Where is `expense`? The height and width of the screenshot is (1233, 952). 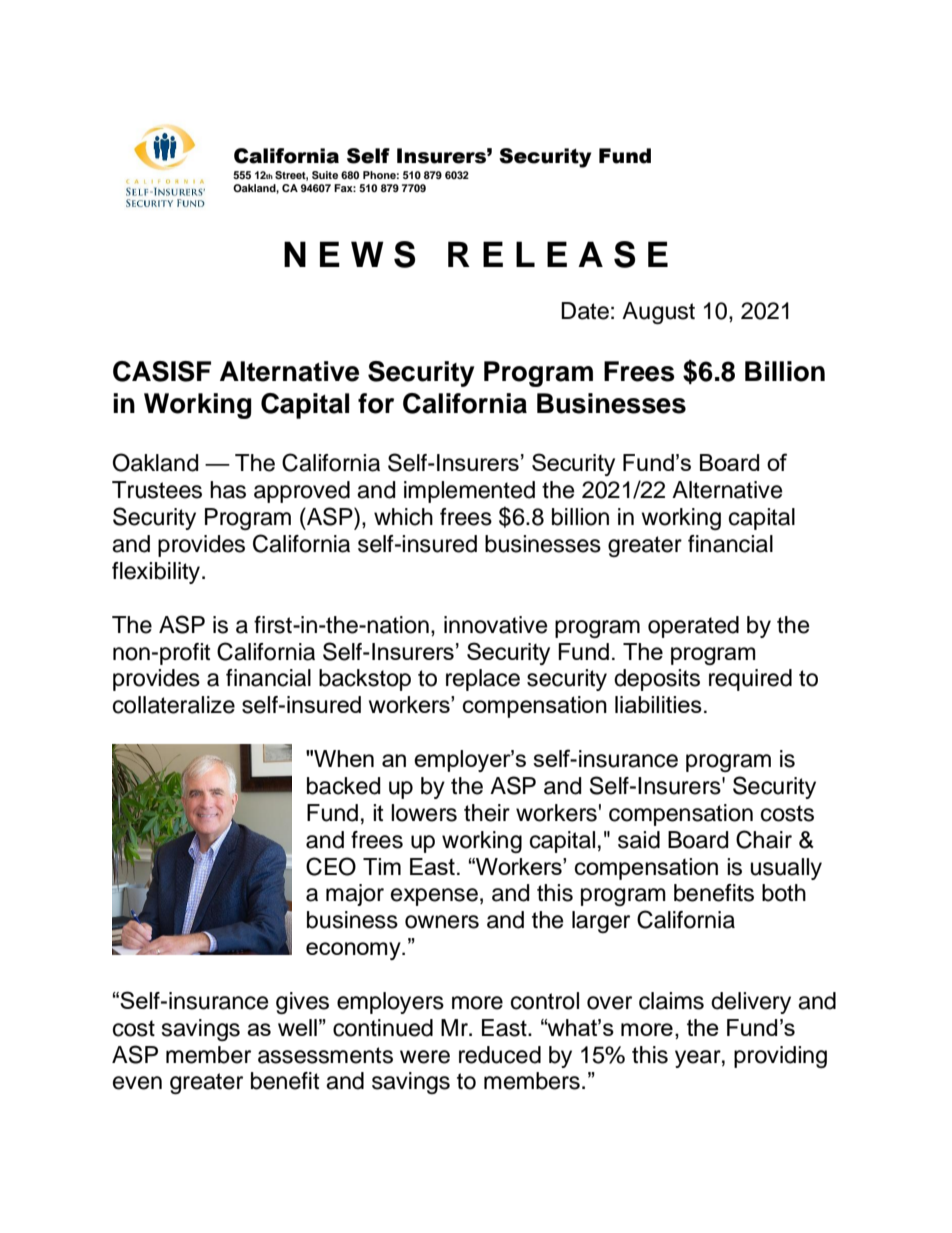 expense is located at coordinates (434, 897).
